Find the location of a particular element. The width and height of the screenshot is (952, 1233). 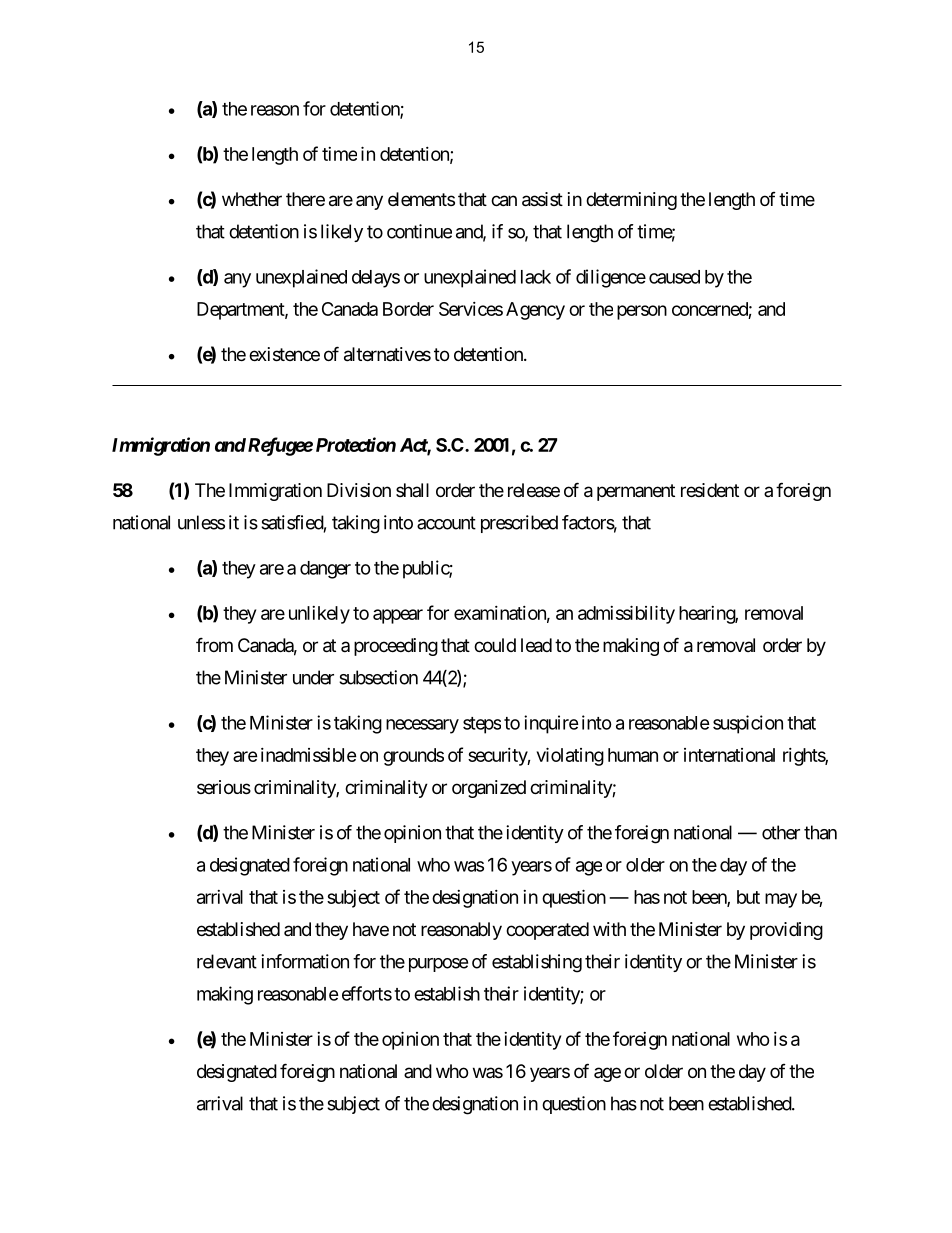

Protection is located at coordinates (356, 444).
